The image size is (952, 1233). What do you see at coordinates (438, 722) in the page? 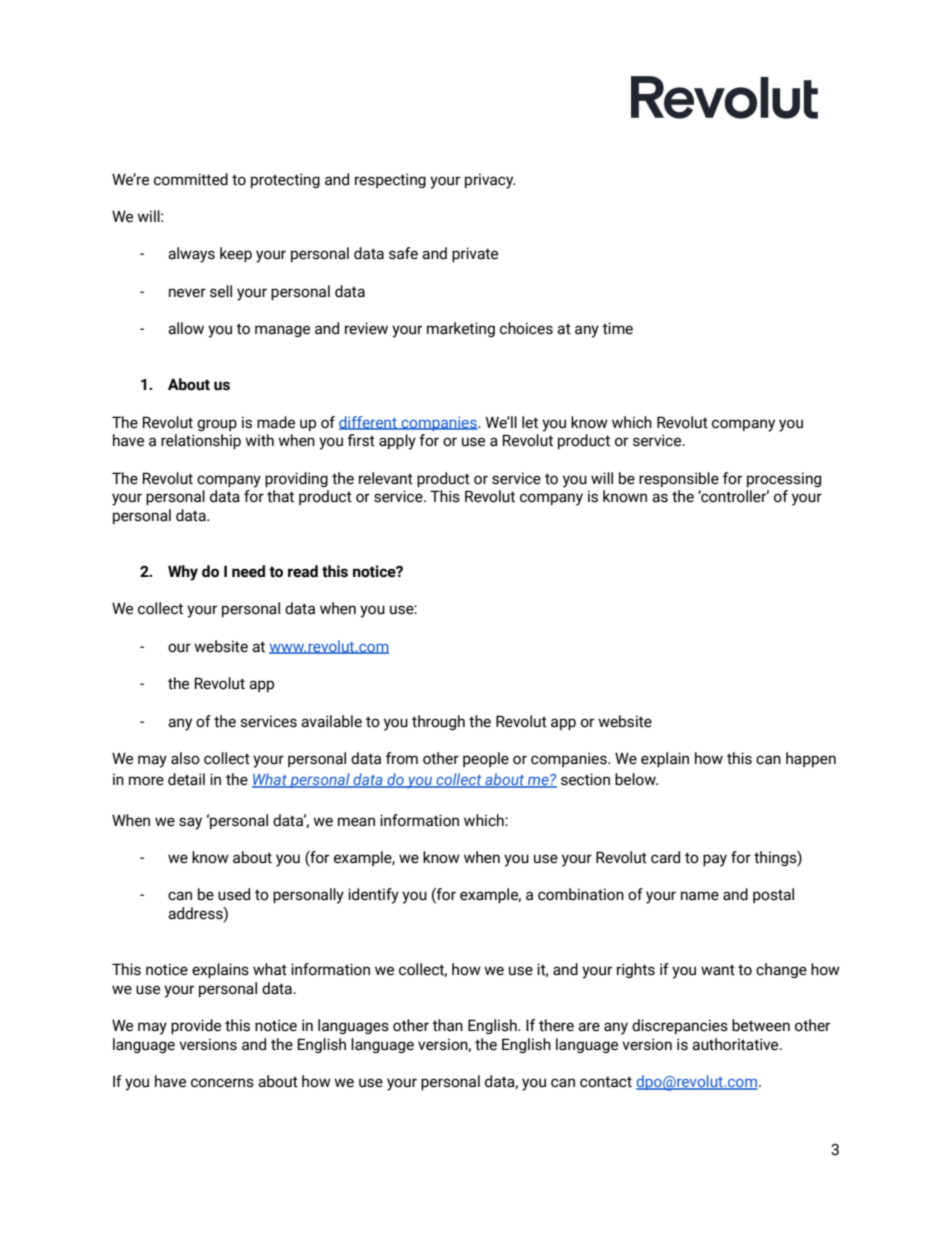
I see `through` at bounding box center [438, 722].
